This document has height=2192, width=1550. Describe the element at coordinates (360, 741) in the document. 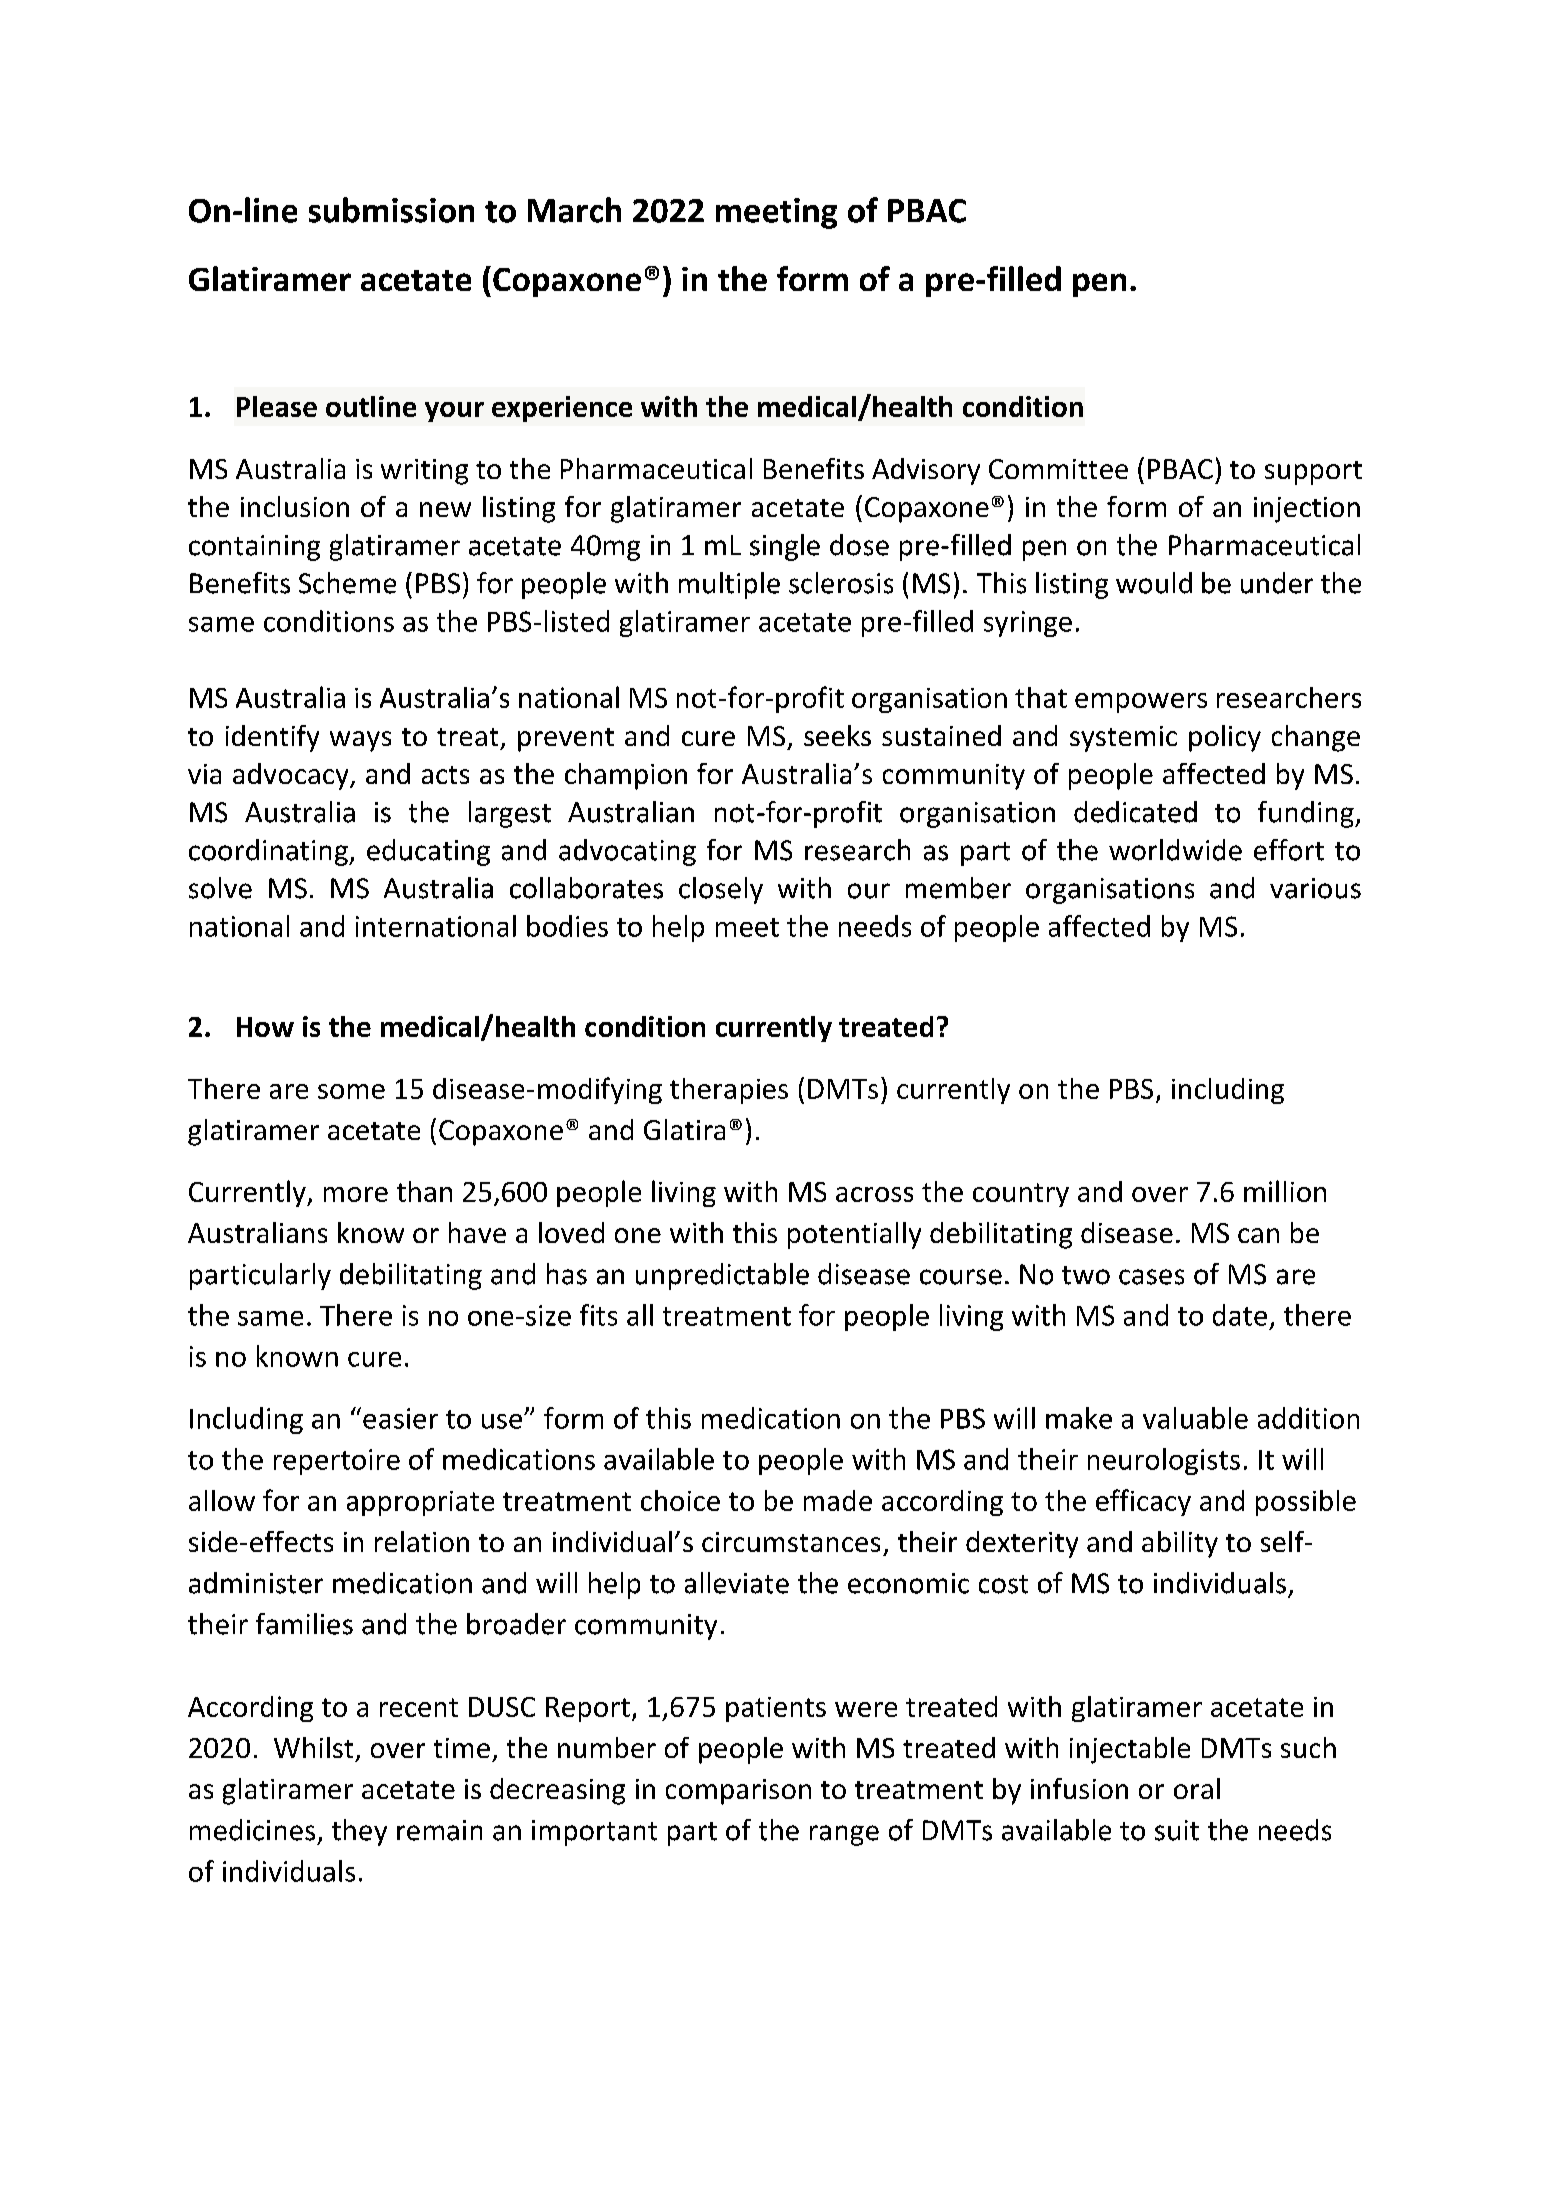

I see `ways` at that location.
